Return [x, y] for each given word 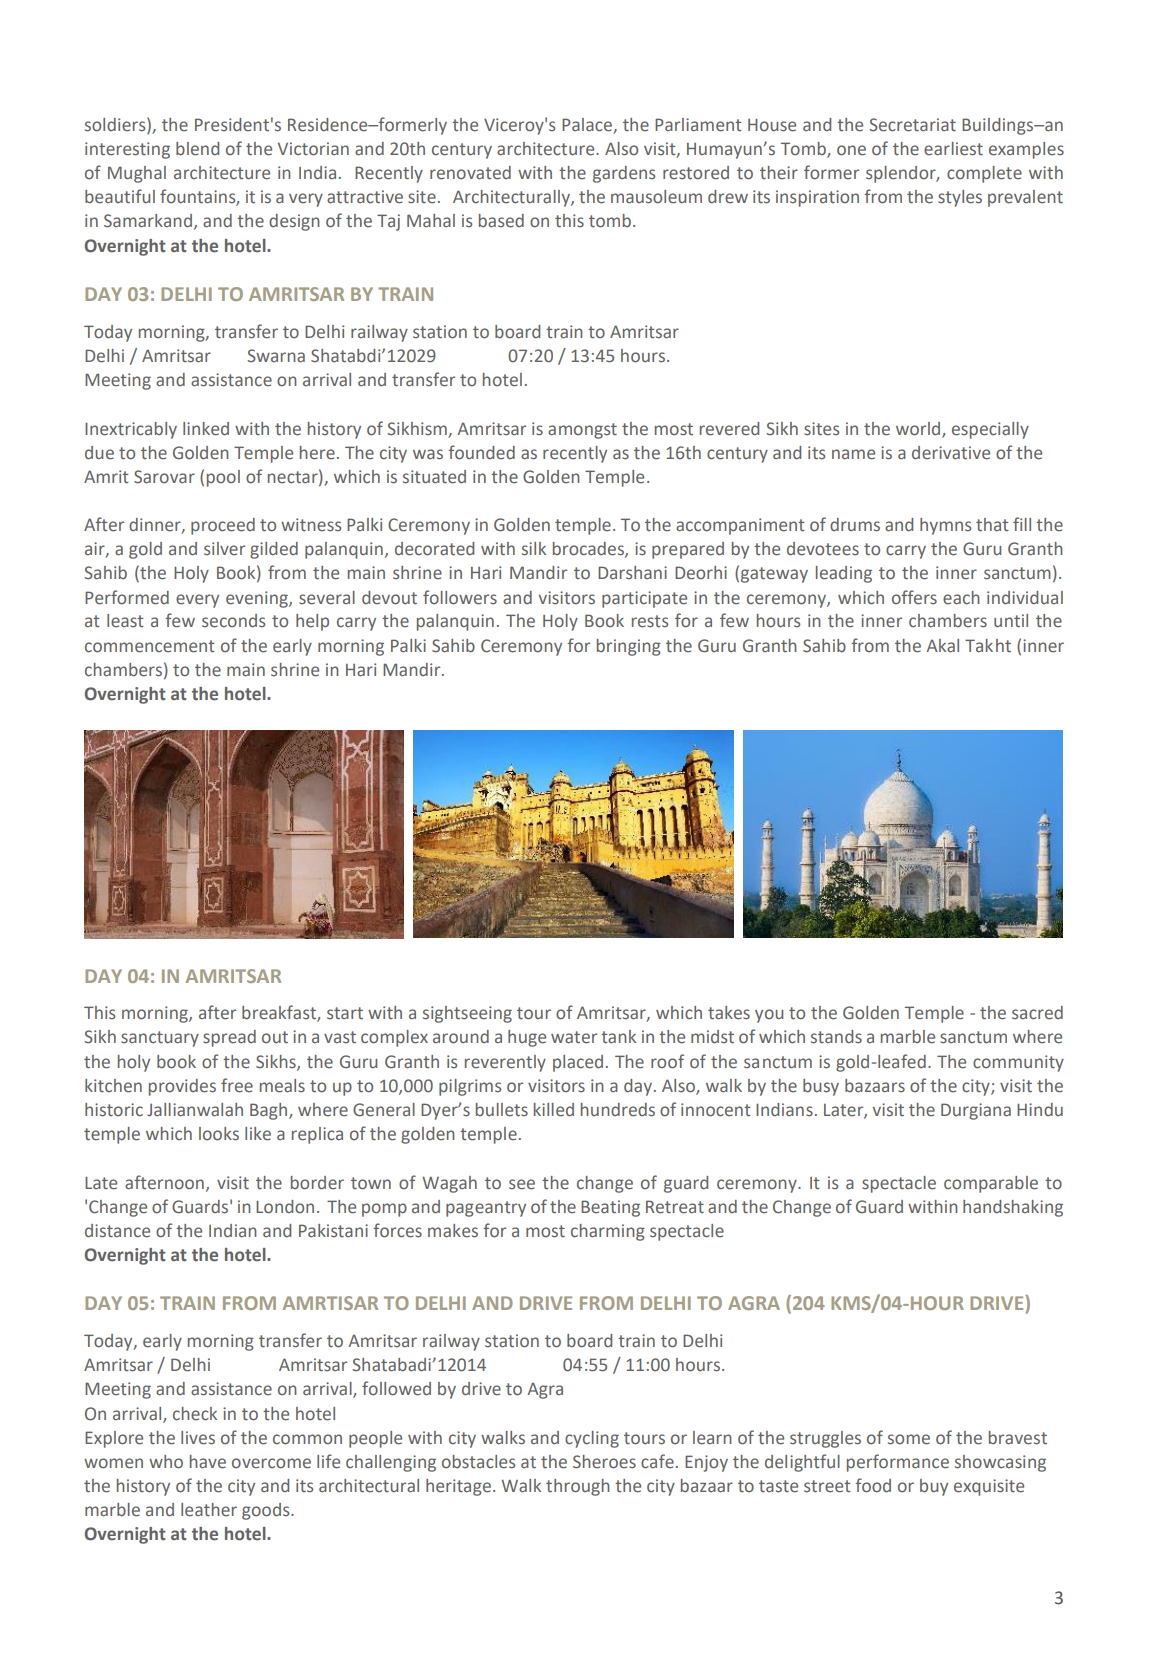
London [285, 1207]
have [208, 1462]
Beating [610, 1208]
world [919, 429]
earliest [953, 149]
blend [197, 149]
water [574, 1037]
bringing [629, 647]
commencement [150, 646]
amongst [582, 431]
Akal [943, 646]
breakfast [280, 1013]
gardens [624, 174]
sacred [1037, 1013]
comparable [991, 1184]
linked [206, 429]
